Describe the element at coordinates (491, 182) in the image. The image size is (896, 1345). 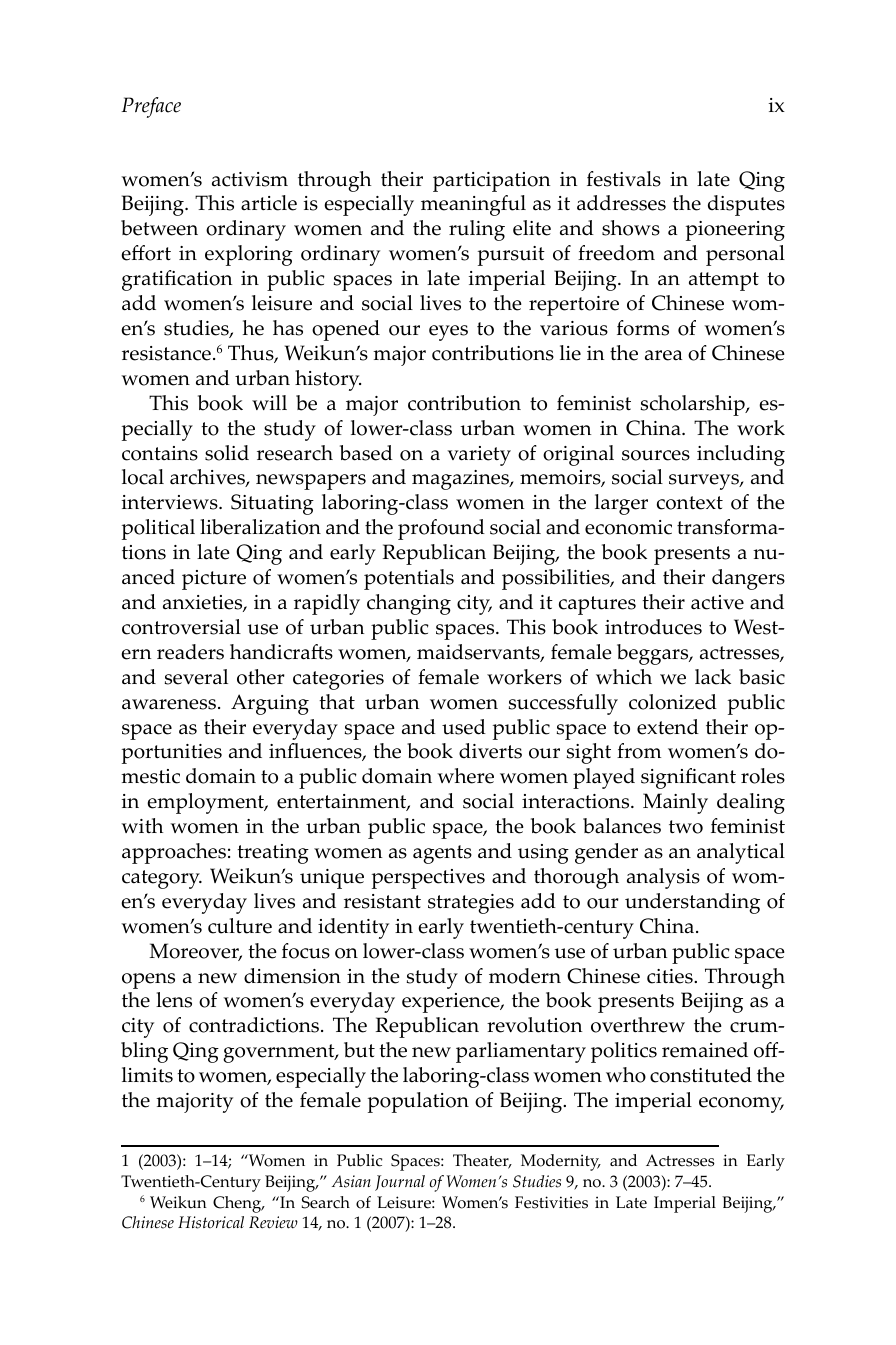
I see `participation` at that location.
